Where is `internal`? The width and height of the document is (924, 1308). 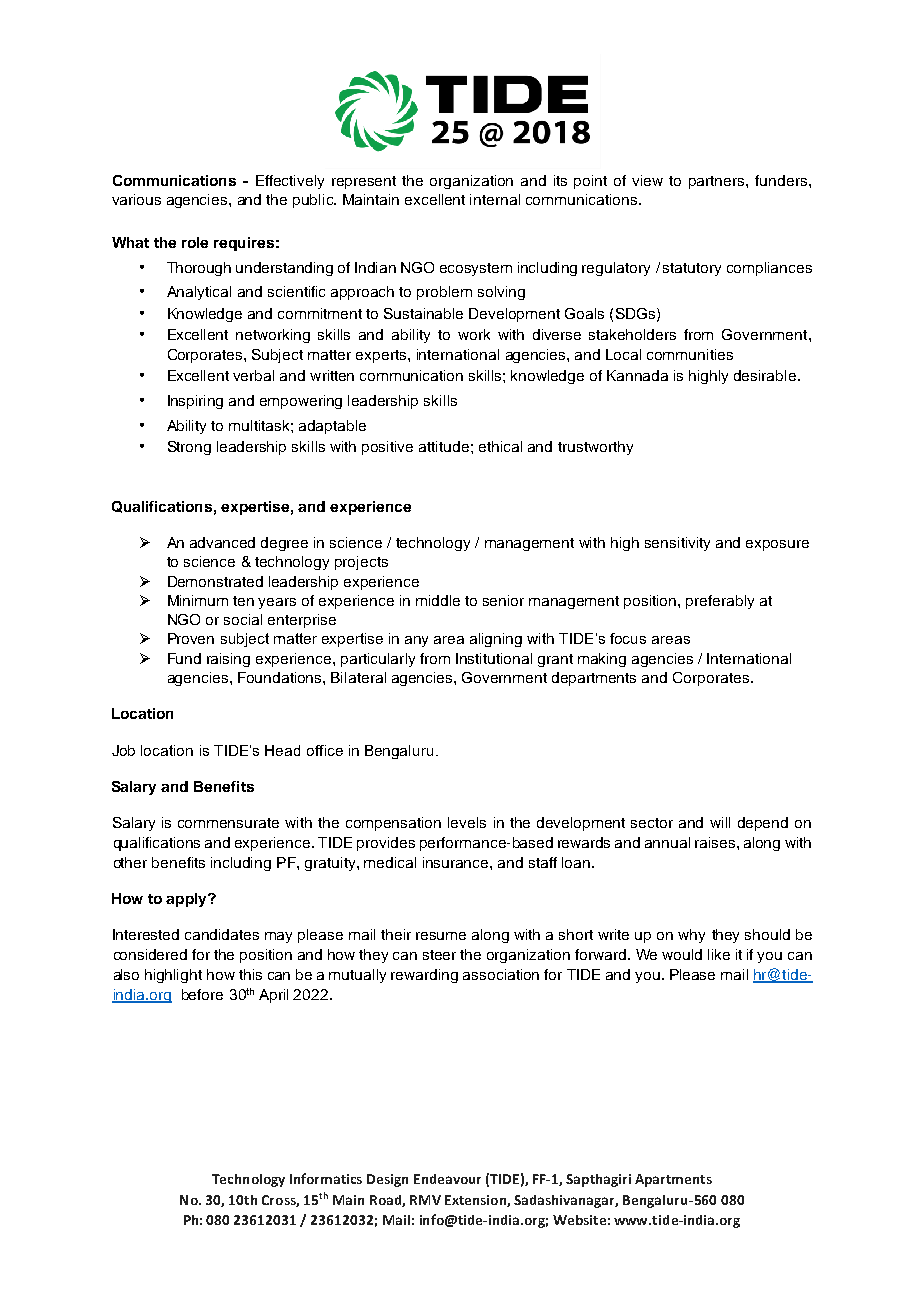
internal is located at coordinates (495, 199).
